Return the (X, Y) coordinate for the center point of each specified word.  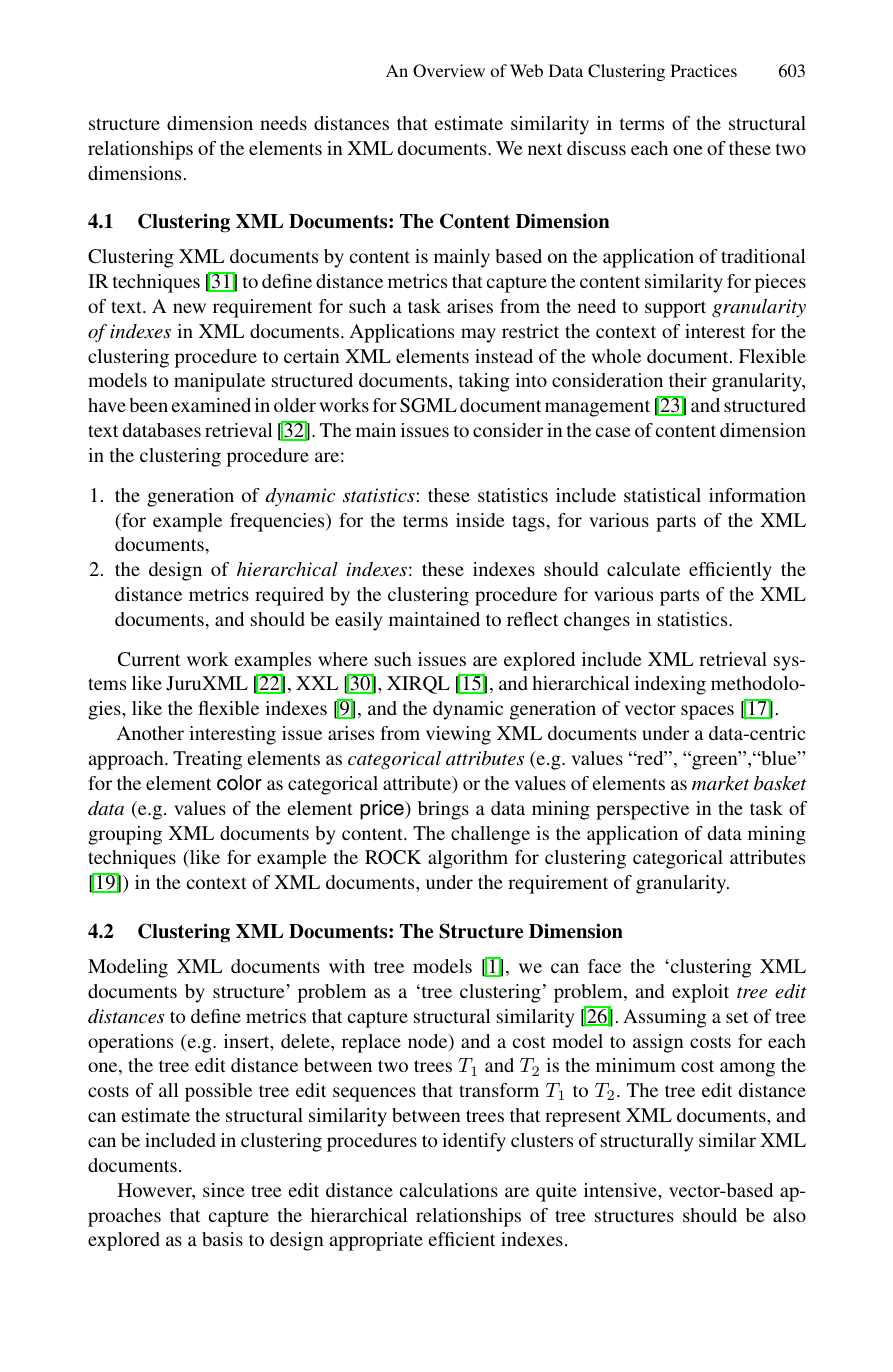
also (789, 1215)
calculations (449, 1190)
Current (149, 659)
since (223, 1190)
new (189, 308)
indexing (670, 685)
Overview (449, 71)
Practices (704, 70)
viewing (458, 735)
